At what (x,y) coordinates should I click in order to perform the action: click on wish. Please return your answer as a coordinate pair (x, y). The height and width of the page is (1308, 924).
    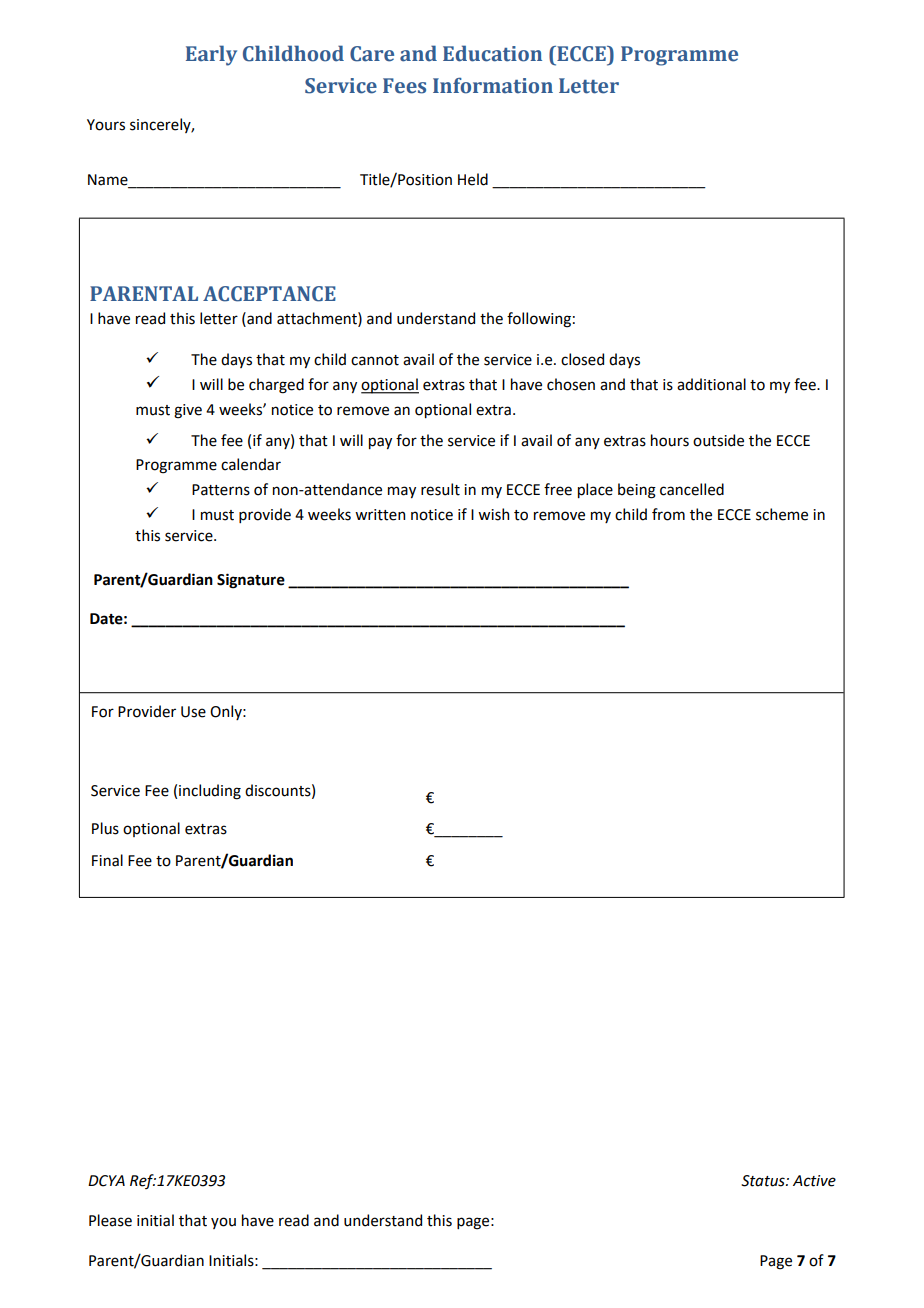
    Looking at the image, I should click on (493, 514).
